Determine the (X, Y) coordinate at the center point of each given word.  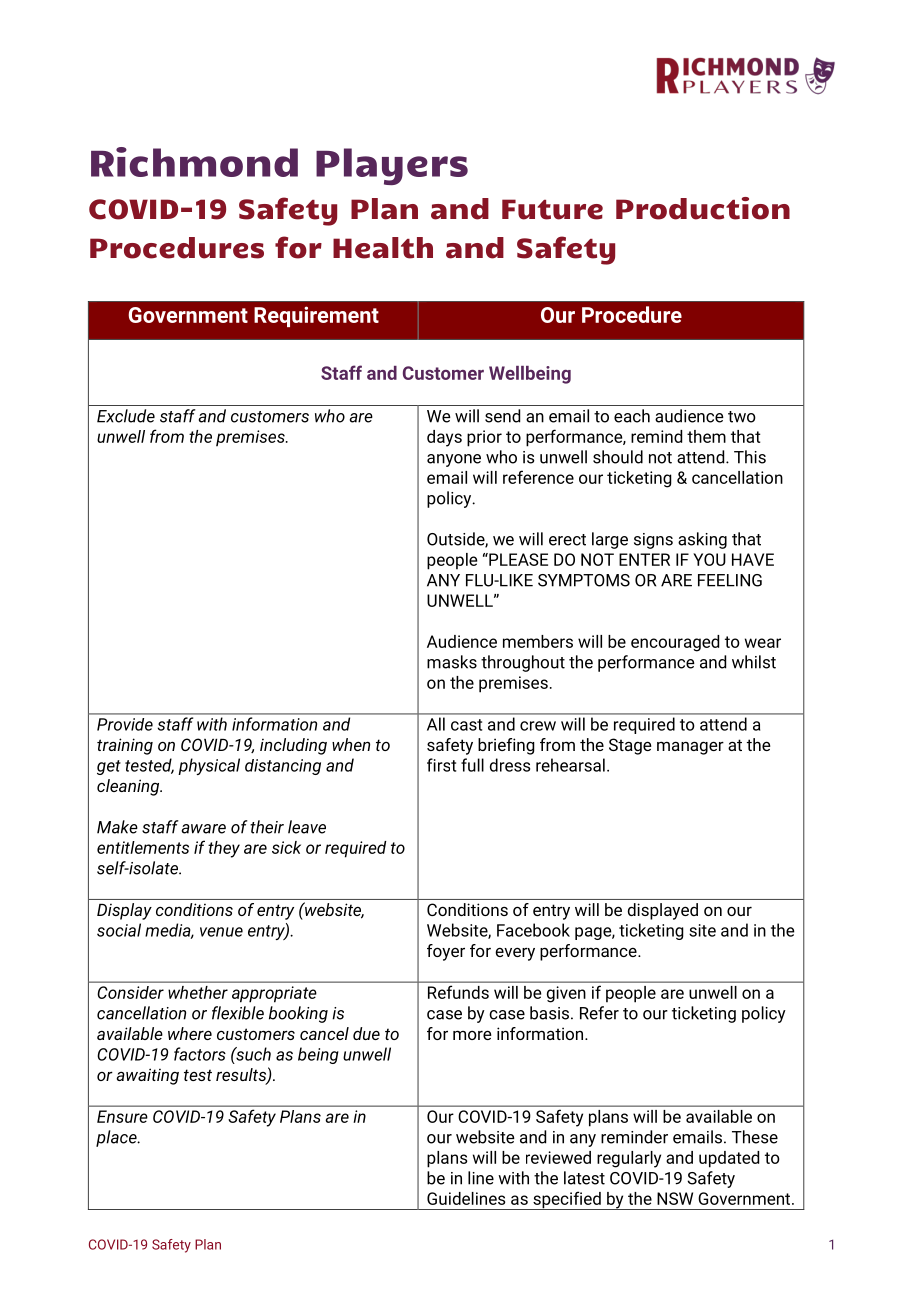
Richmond (194, 162)
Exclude (126, 416)
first (441, 765)
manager (690, 748)
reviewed (558, 1157)
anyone (454, 460)
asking (702, 540)
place (117, 1138)
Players (392, 166)
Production (703, 208)
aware (203, 829)
